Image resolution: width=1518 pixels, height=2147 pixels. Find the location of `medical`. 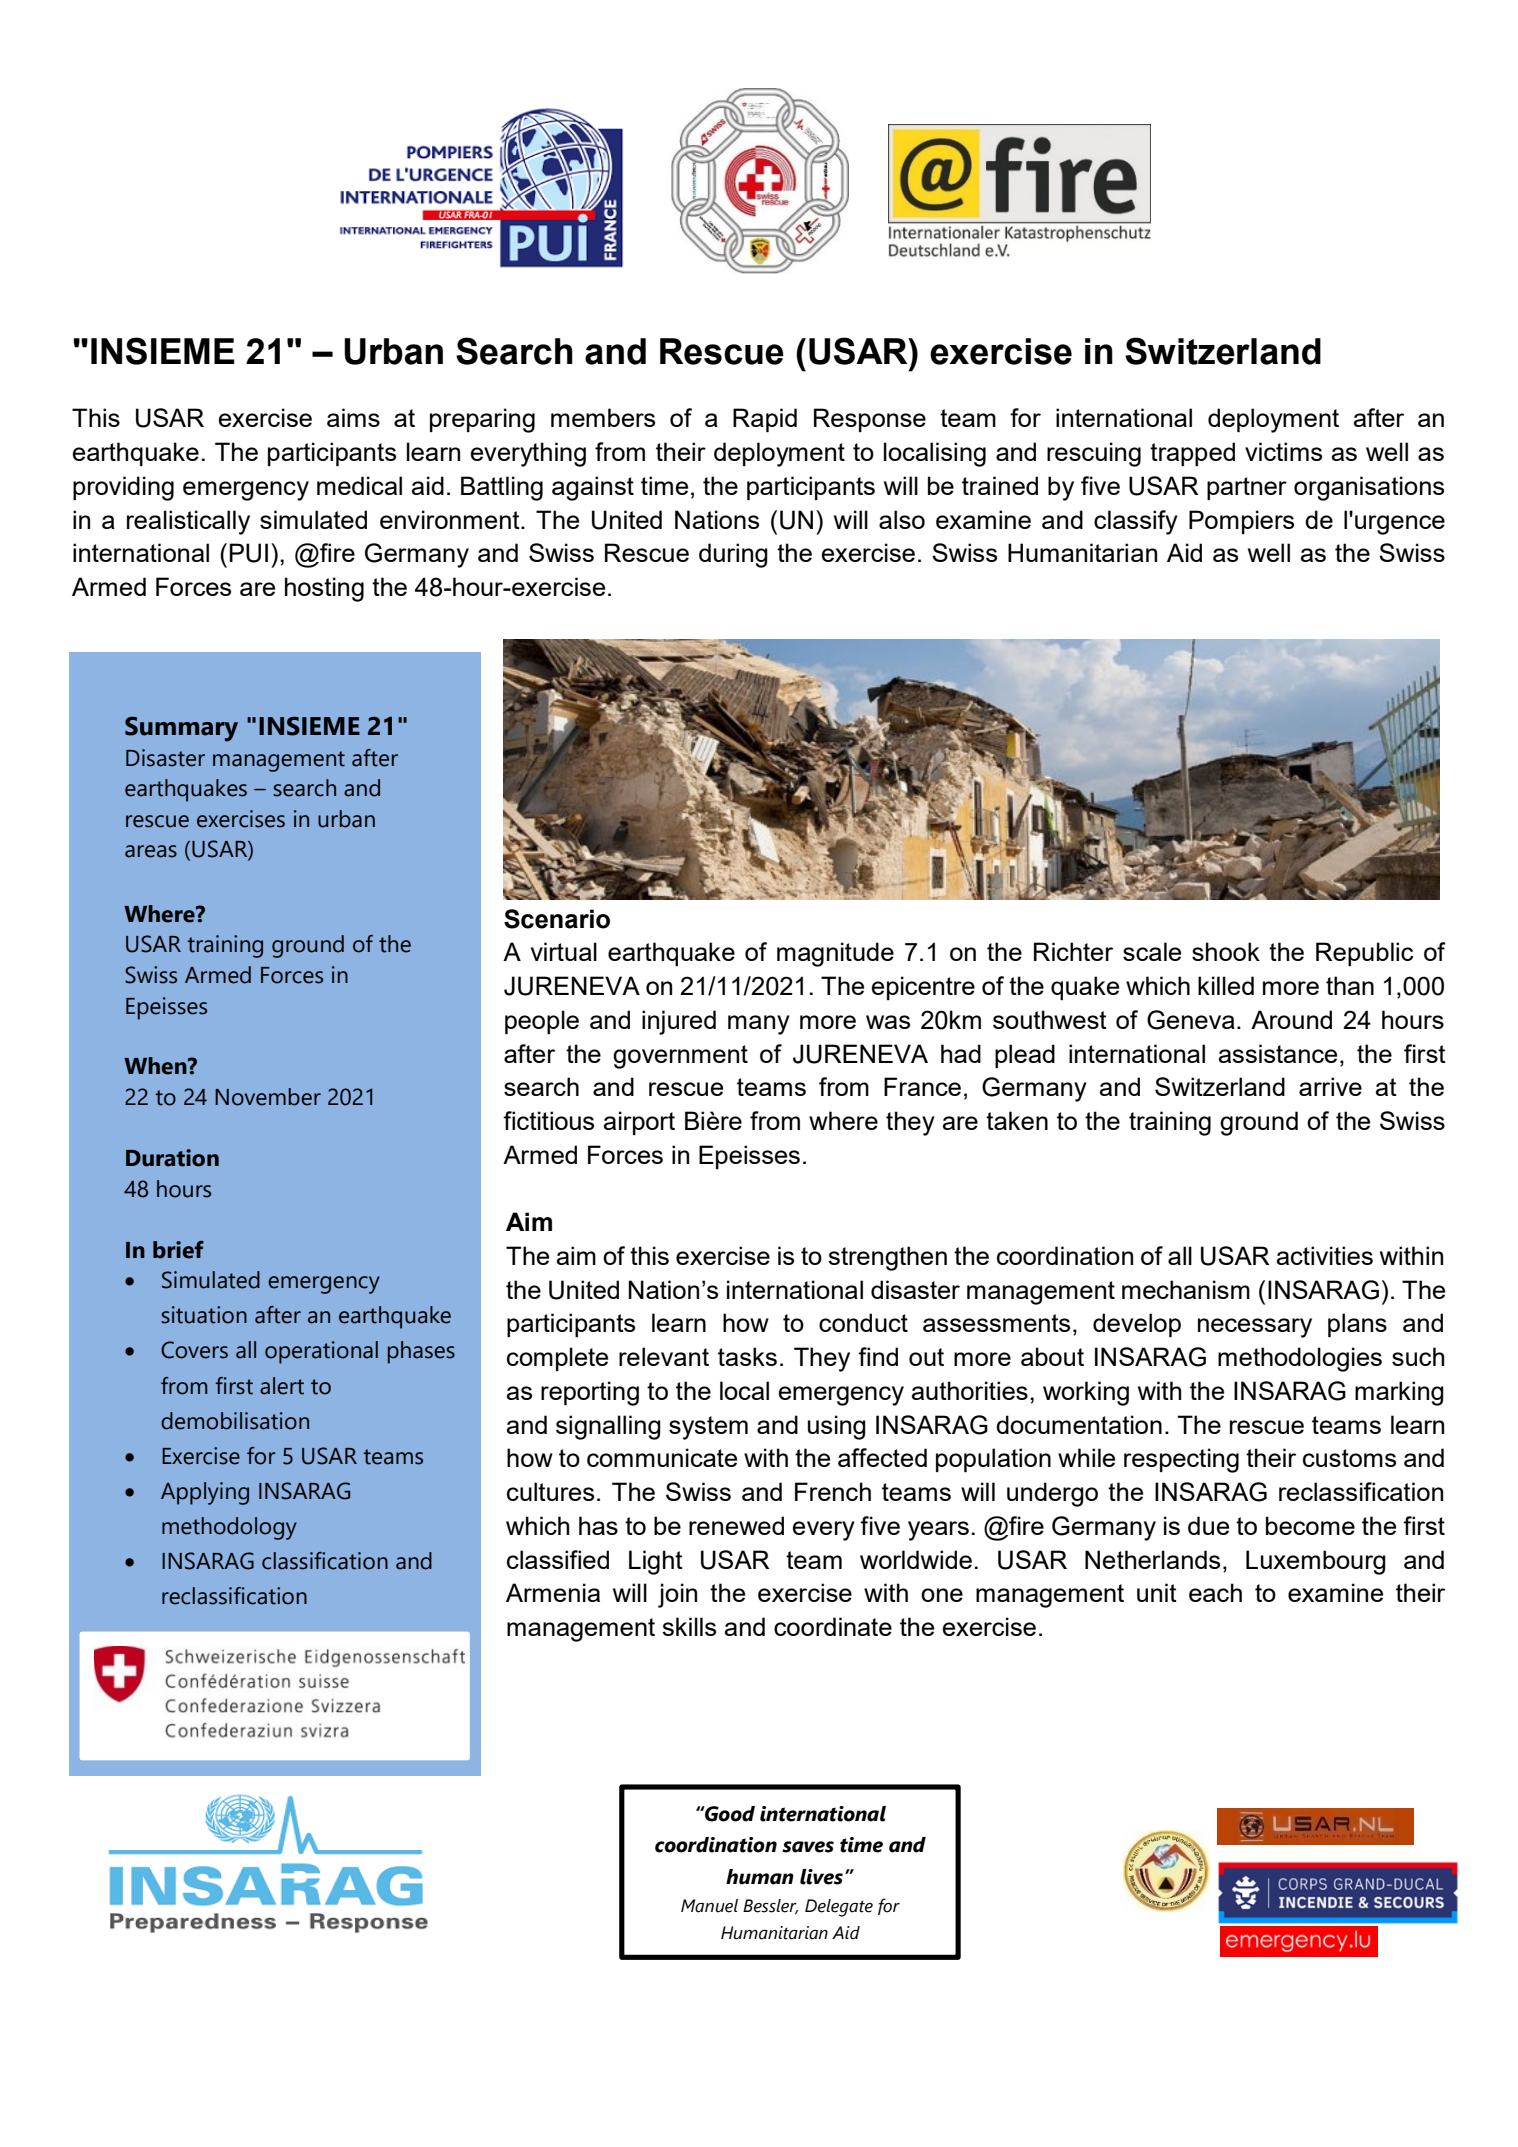

medical is located at coordinates (359, 485).
